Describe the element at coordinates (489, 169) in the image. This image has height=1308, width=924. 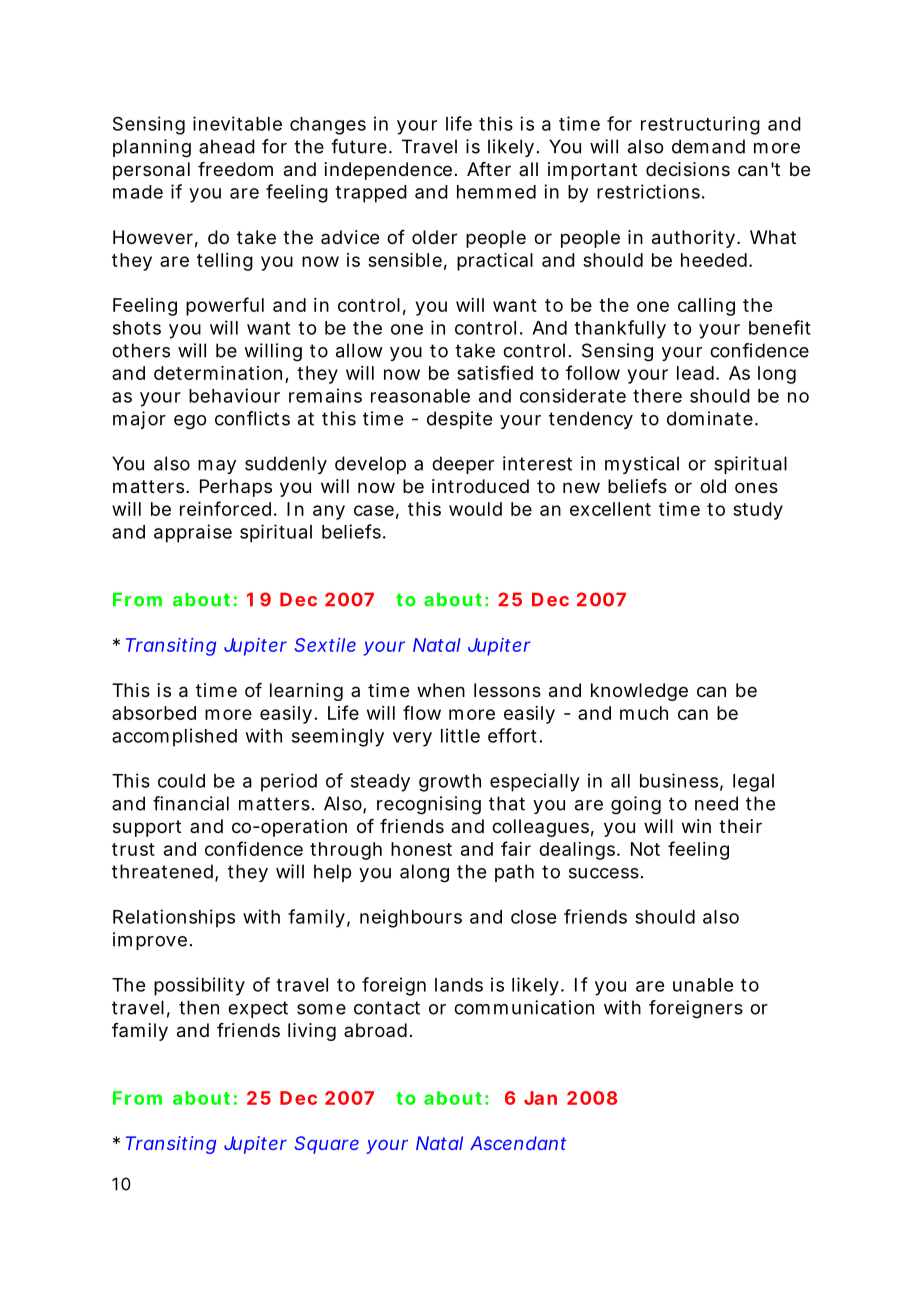
I see `After` at that location.
